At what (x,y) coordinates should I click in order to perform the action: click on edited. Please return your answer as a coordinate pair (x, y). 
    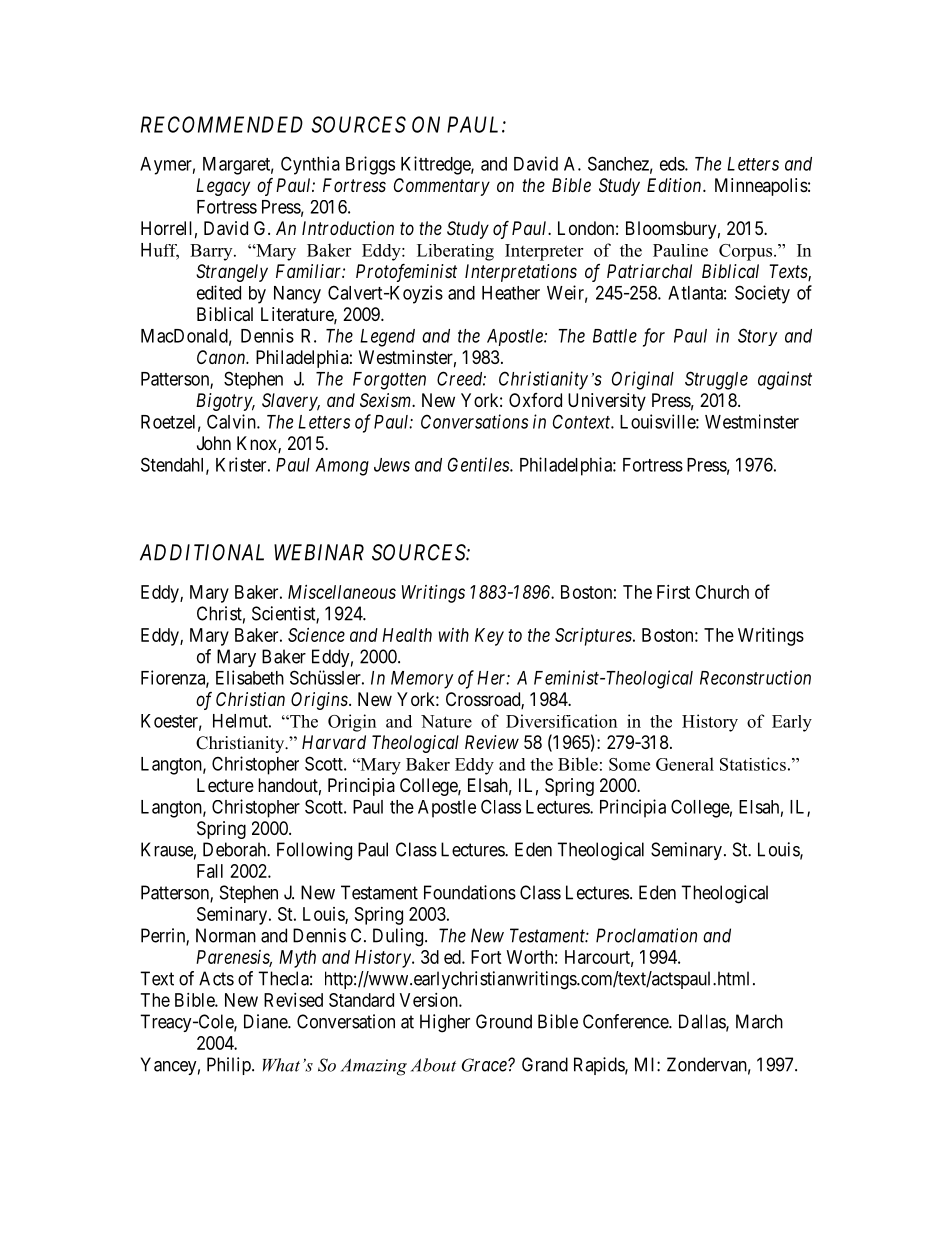
    Looking at the image, I should click on (219, 292).
